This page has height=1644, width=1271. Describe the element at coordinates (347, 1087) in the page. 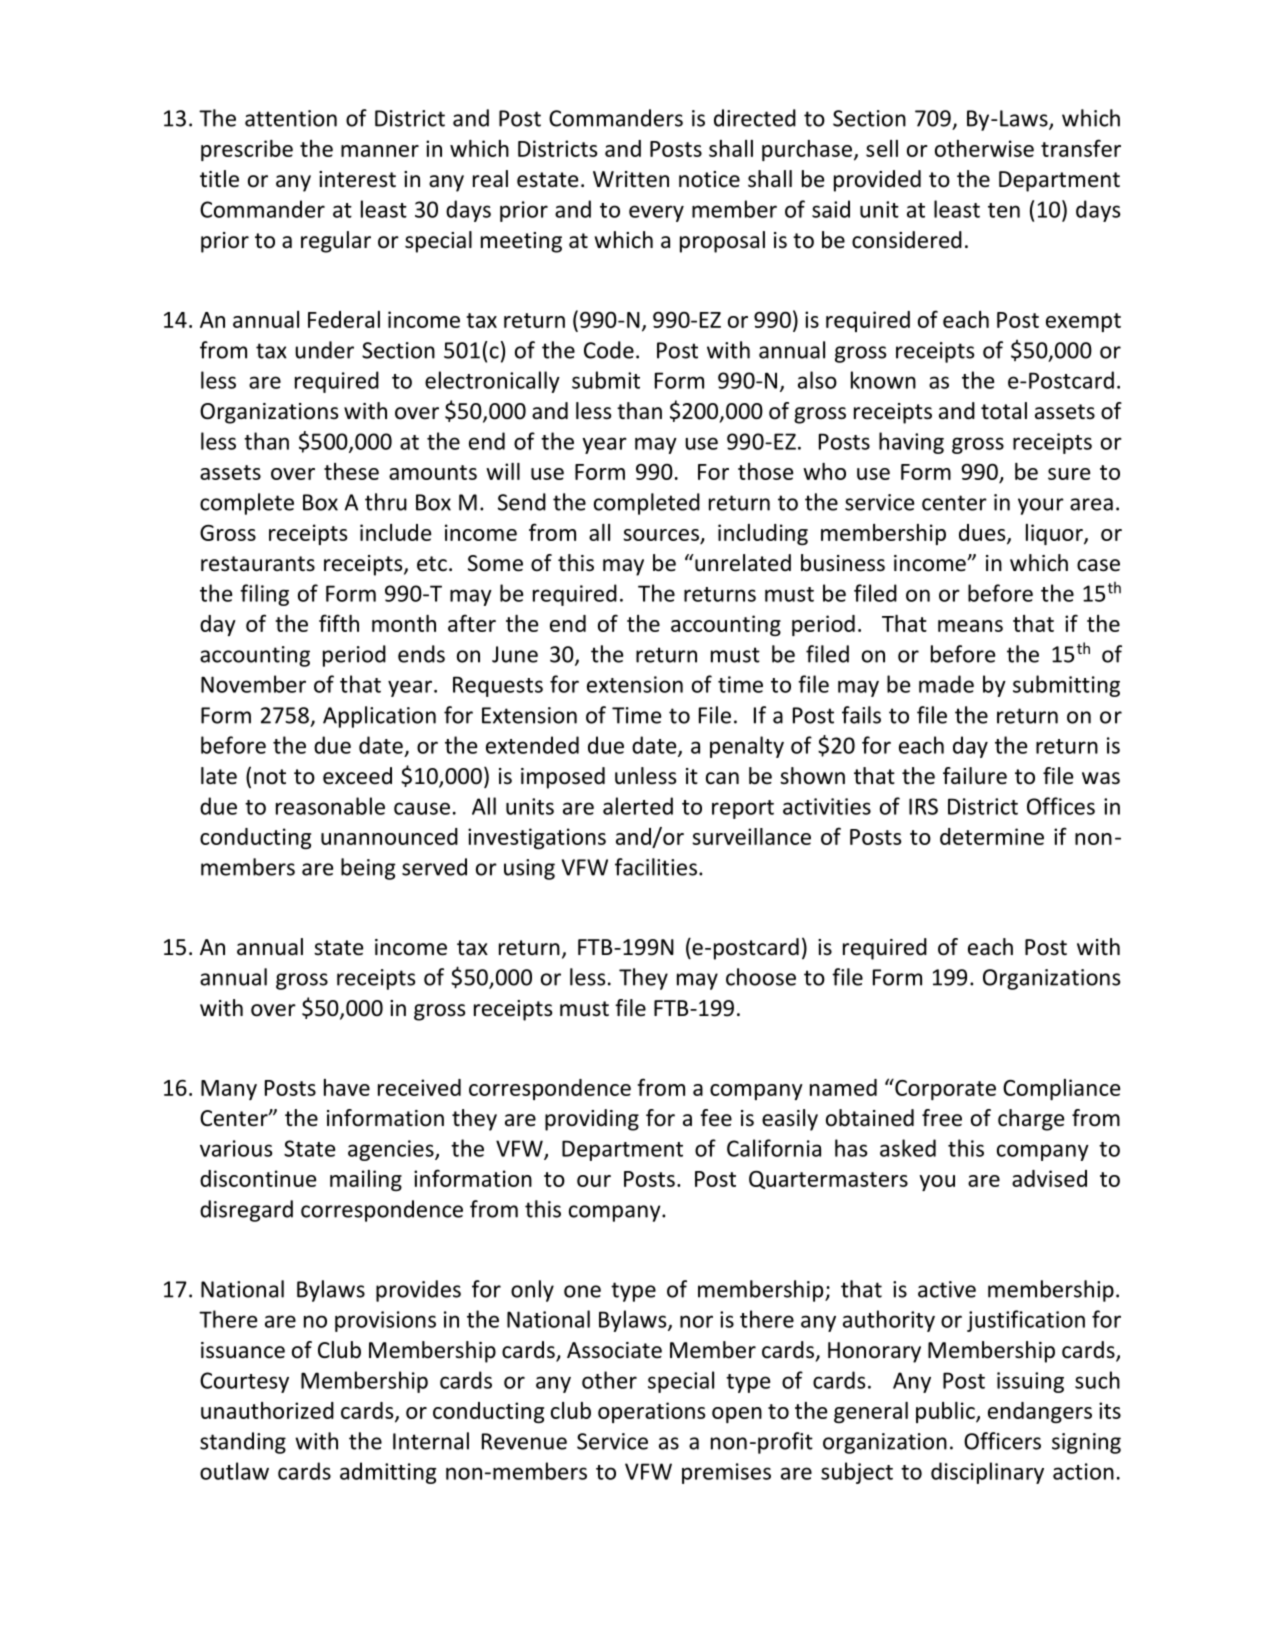

I see `have` at that location.
